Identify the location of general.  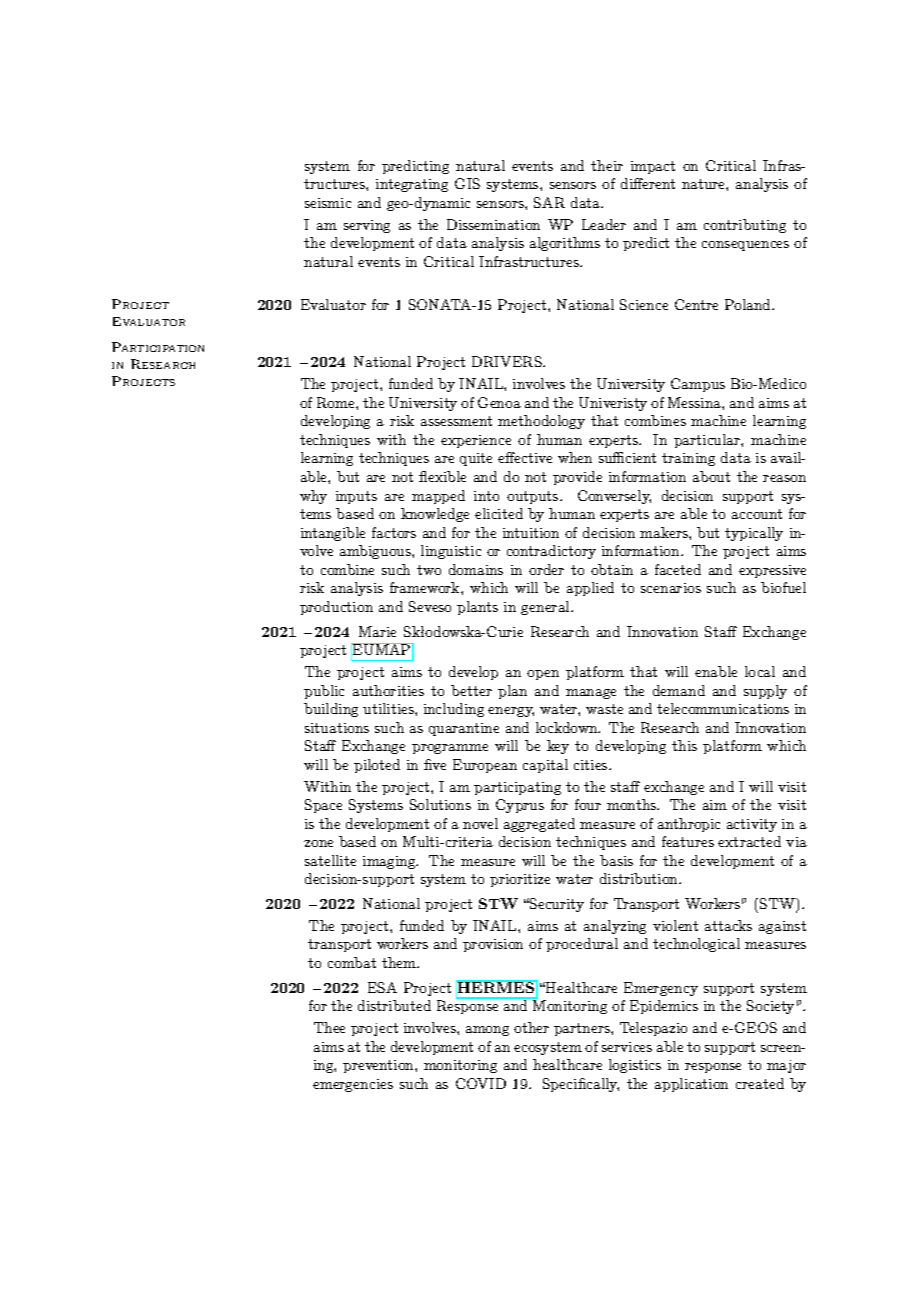
(546, 608).
